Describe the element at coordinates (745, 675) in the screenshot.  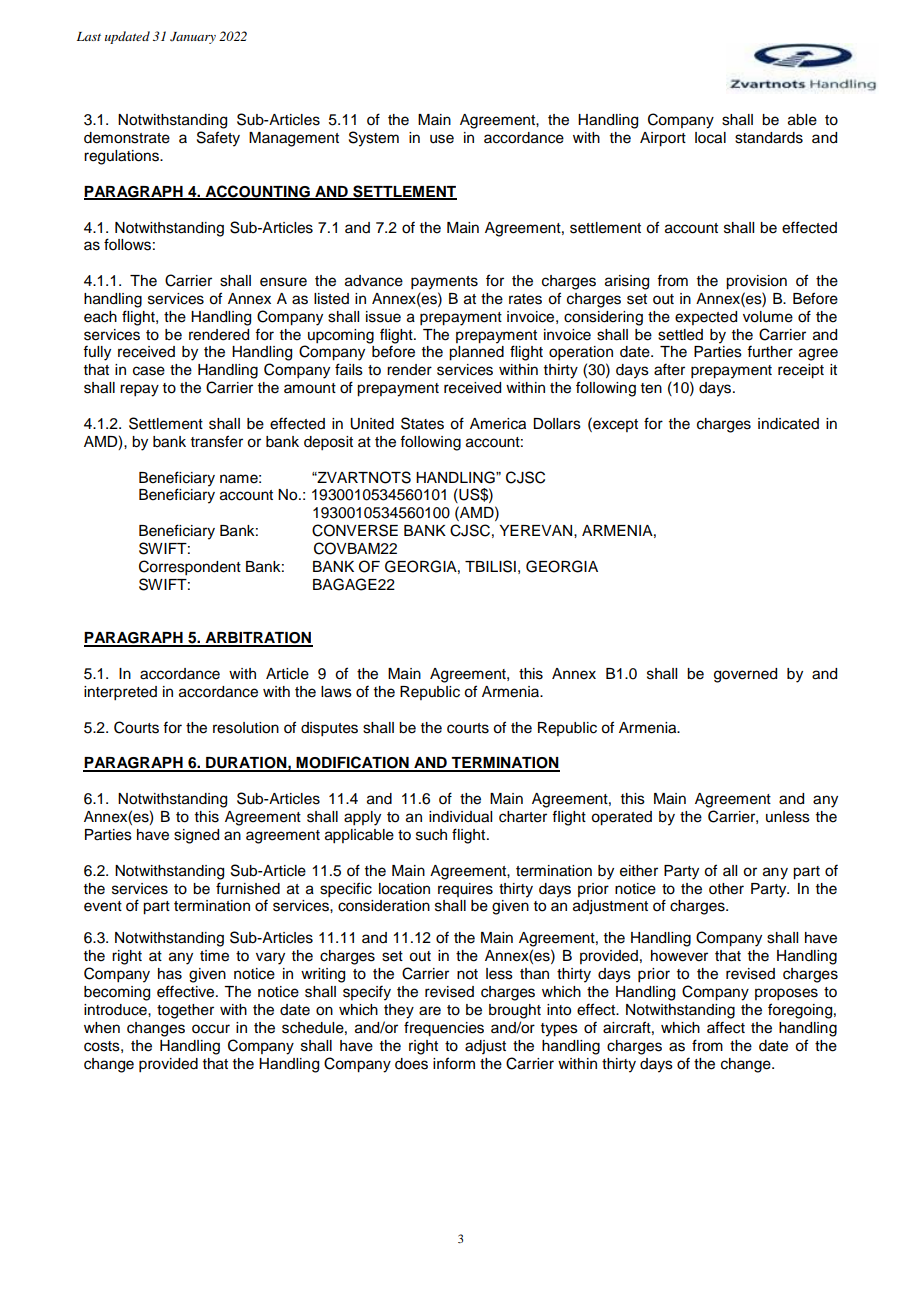
I see `governed` at that location.
